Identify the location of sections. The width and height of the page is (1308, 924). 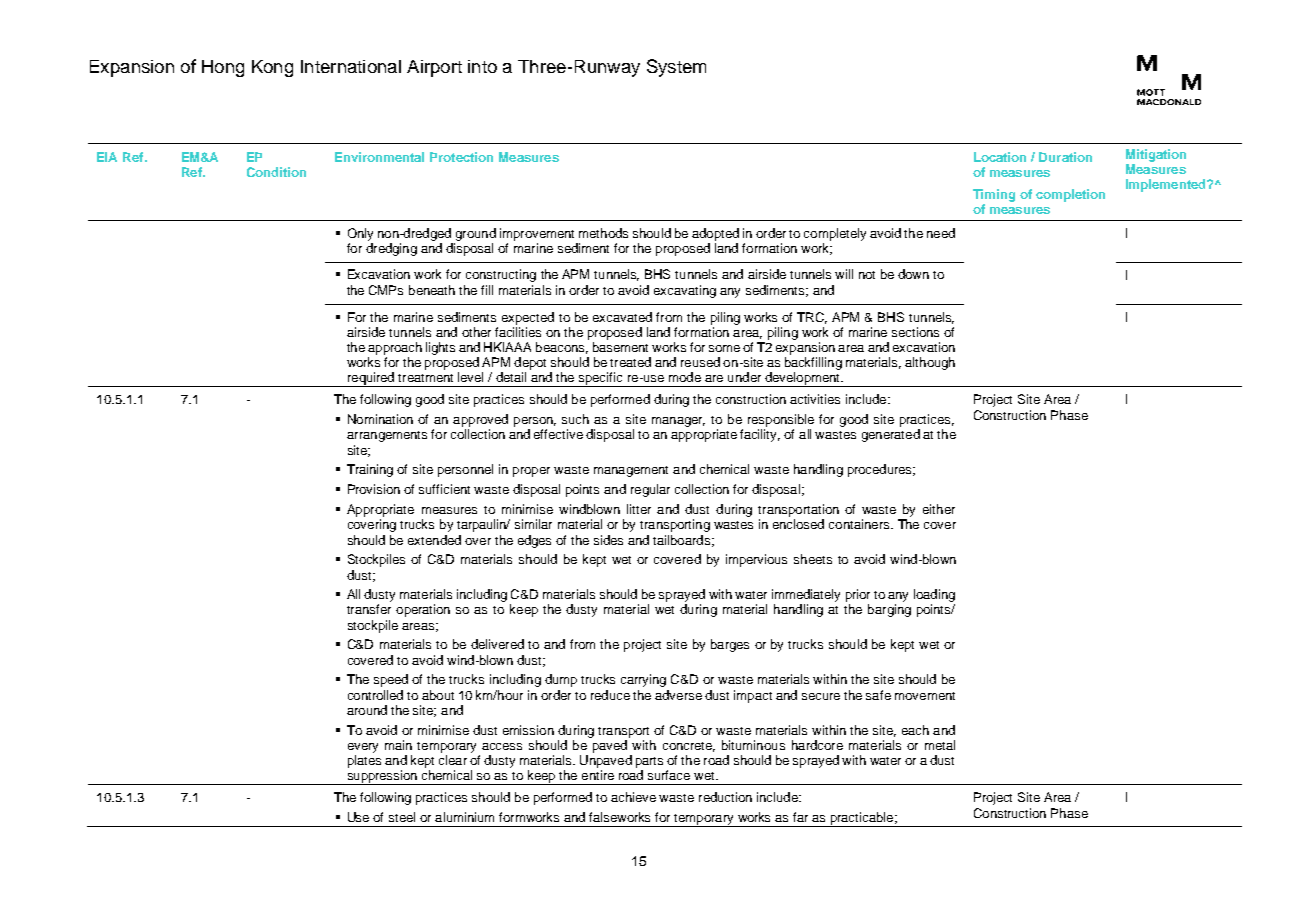
(915, 332).
